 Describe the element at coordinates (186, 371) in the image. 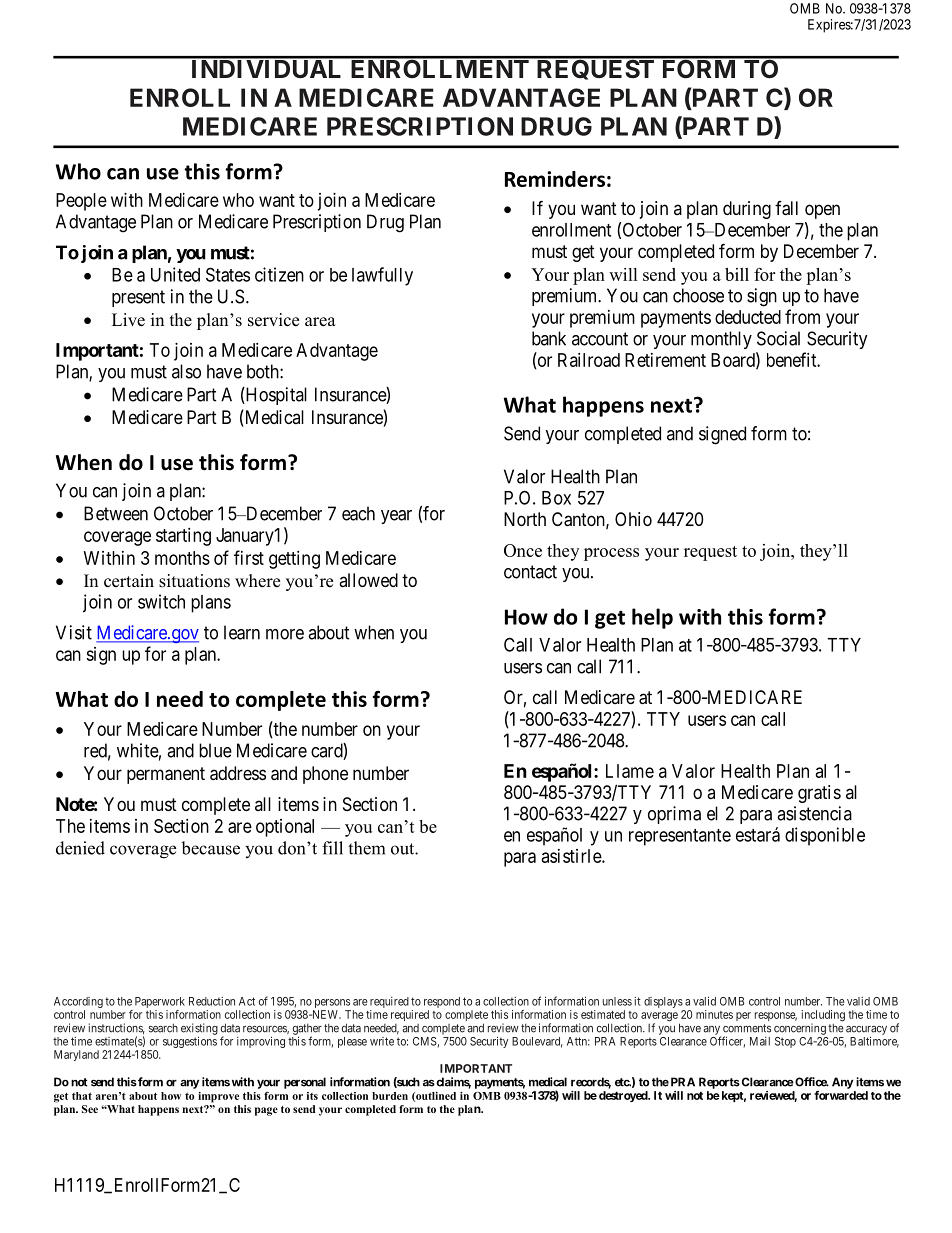

I see `also` at that location.
